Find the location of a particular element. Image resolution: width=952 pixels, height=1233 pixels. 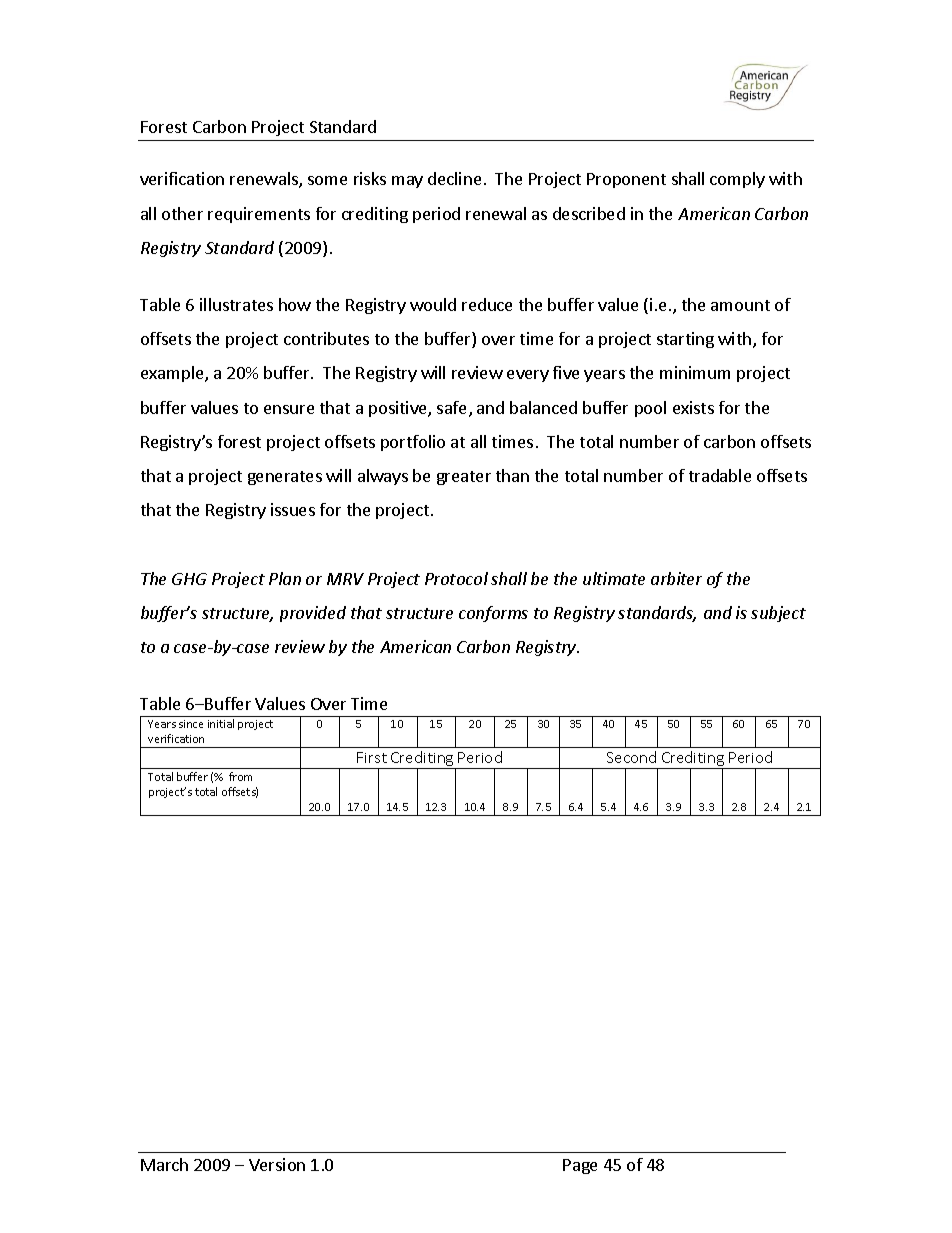

Page is located at coordinates (580, 1166).
